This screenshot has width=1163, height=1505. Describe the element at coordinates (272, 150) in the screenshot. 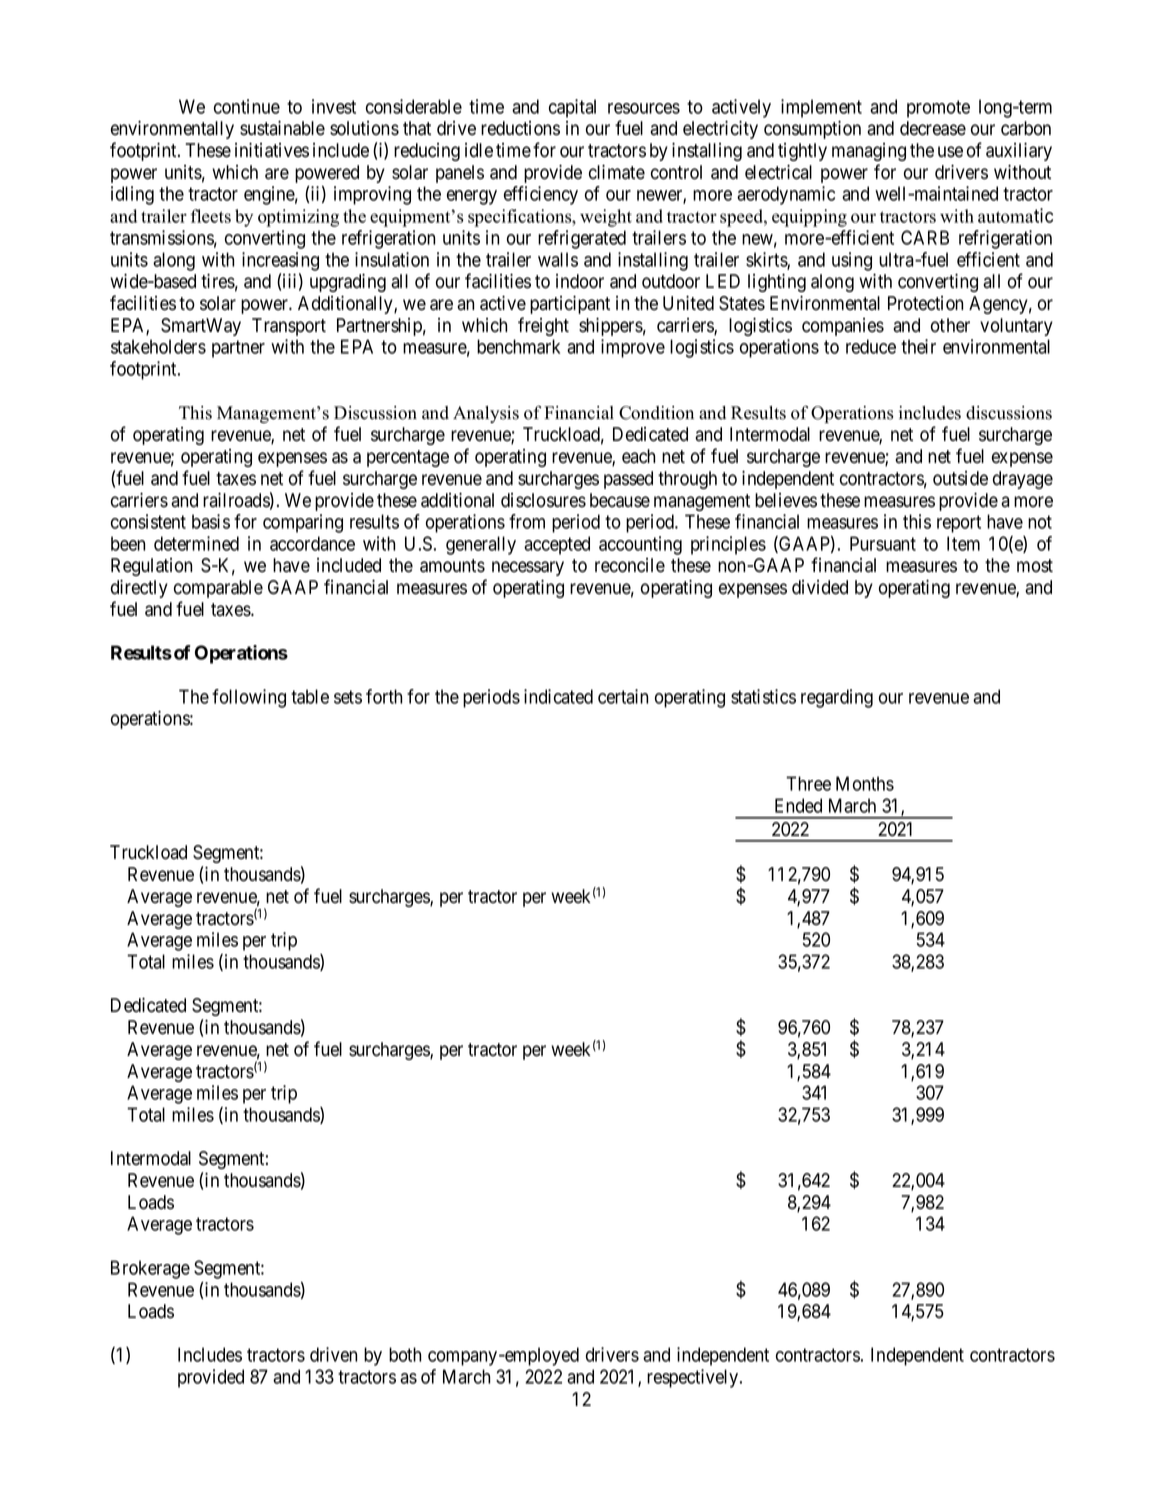

I see `initiatives` at that location.
